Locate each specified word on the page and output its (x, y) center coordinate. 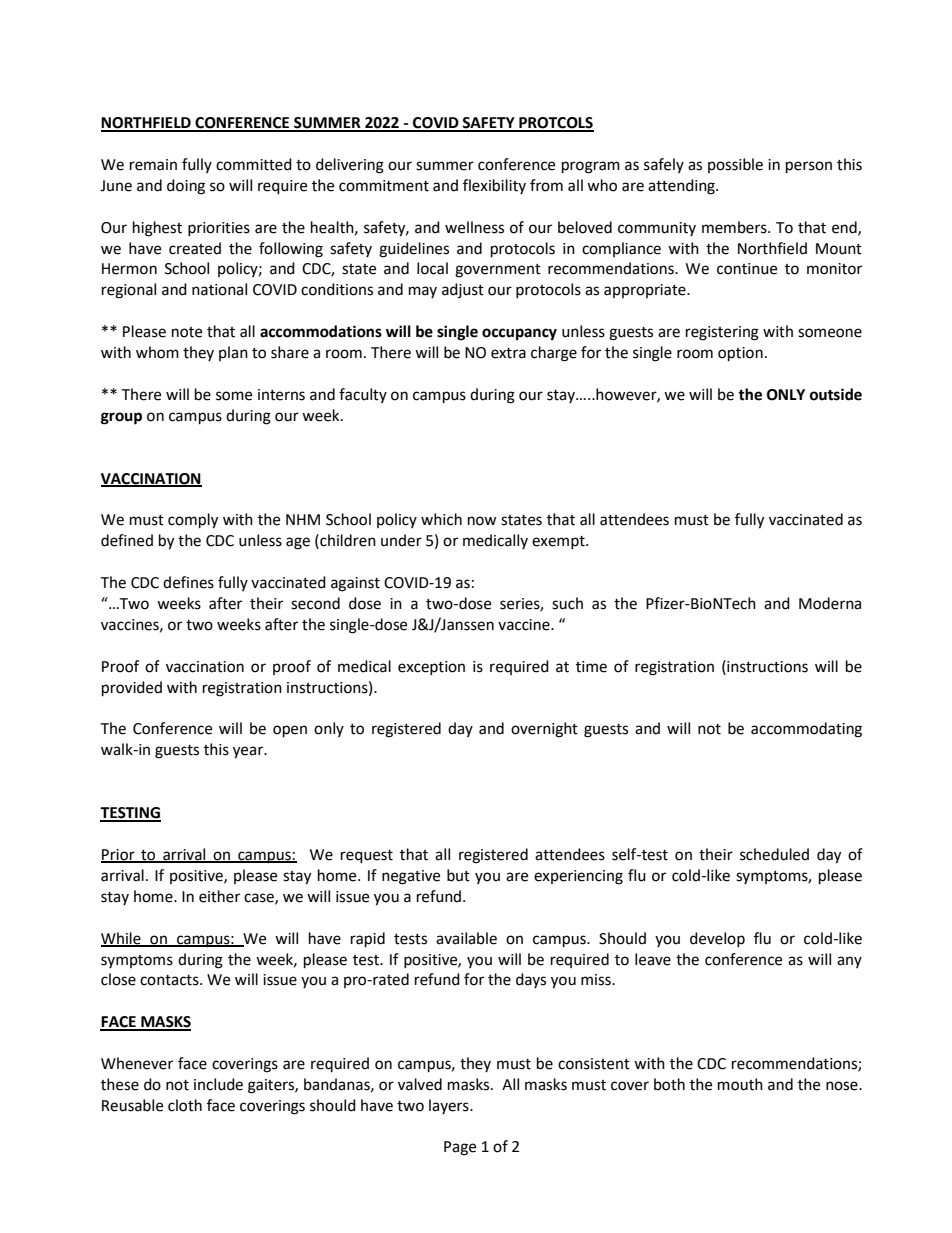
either (219, 896)
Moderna (830, 603)
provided (132, 689)
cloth (185, 1105)
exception (431, 668)
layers (450, 1106)
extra (508, 353)
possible (735, 165)
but (458, 875)
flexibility (494, 186)
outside (836, 394)
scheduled (774, 854)
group (121, 418)
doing (186, 187)
